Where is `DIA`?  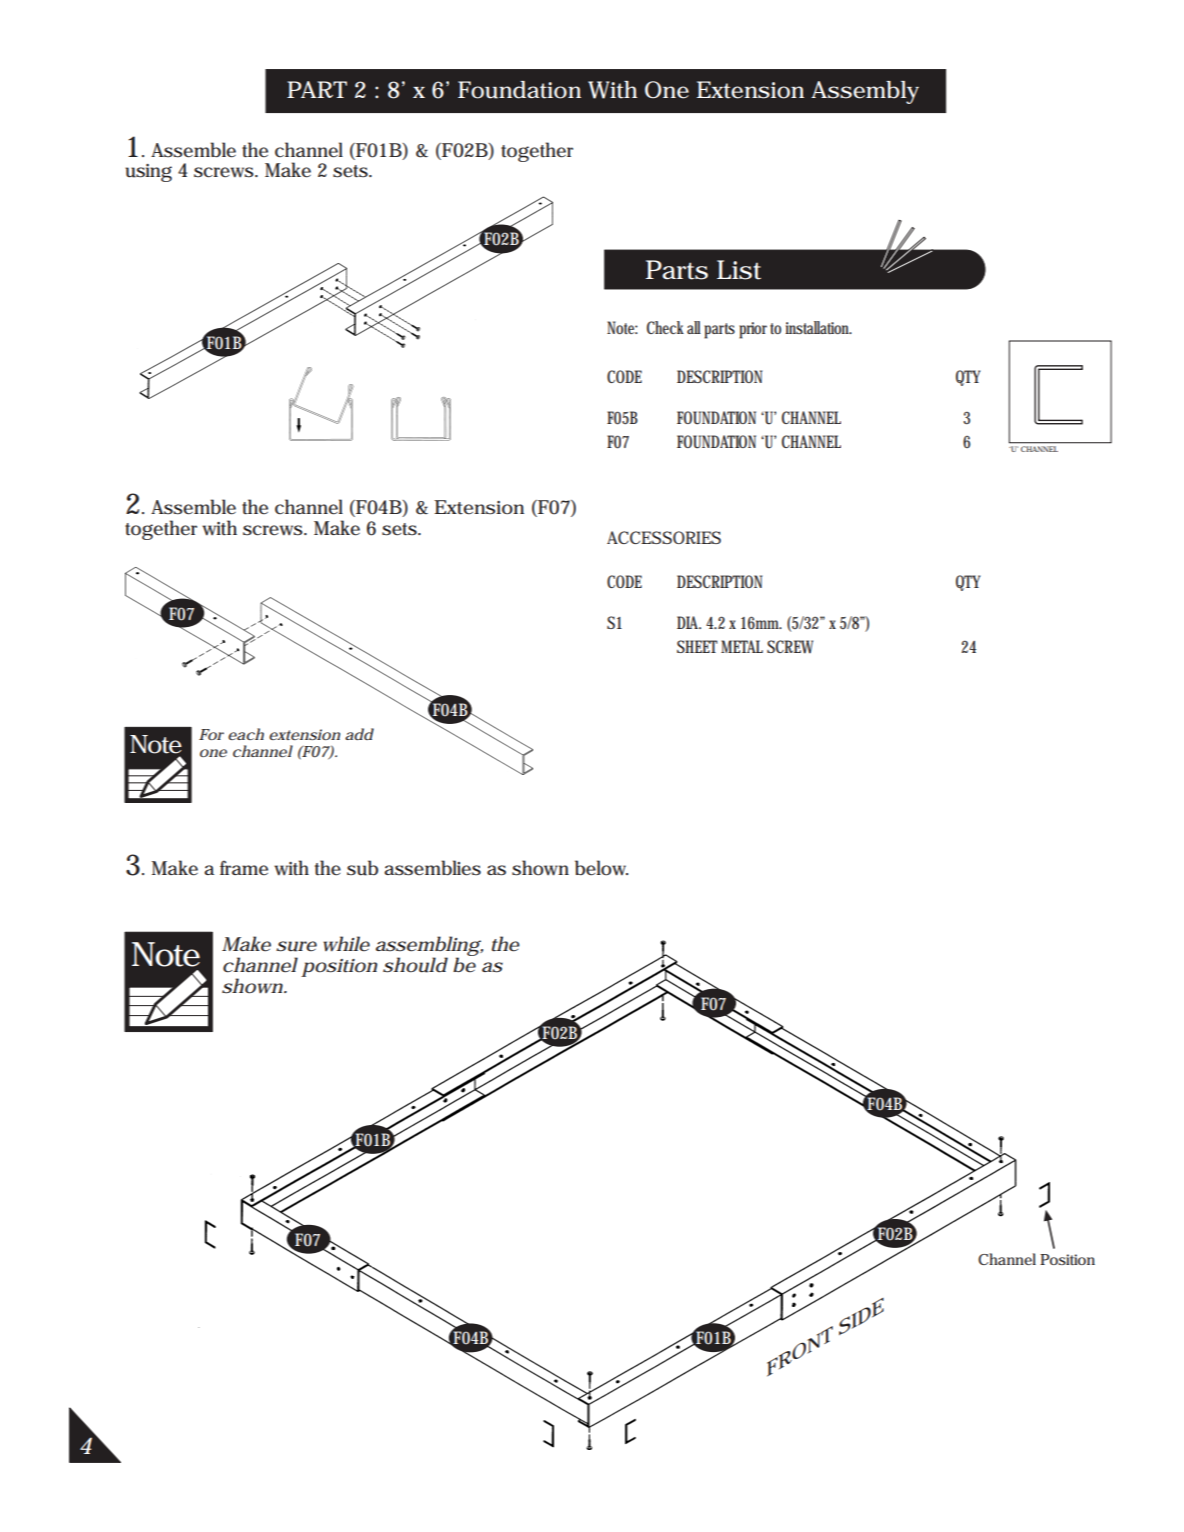 DIA is located at coordinates (689, 622).
